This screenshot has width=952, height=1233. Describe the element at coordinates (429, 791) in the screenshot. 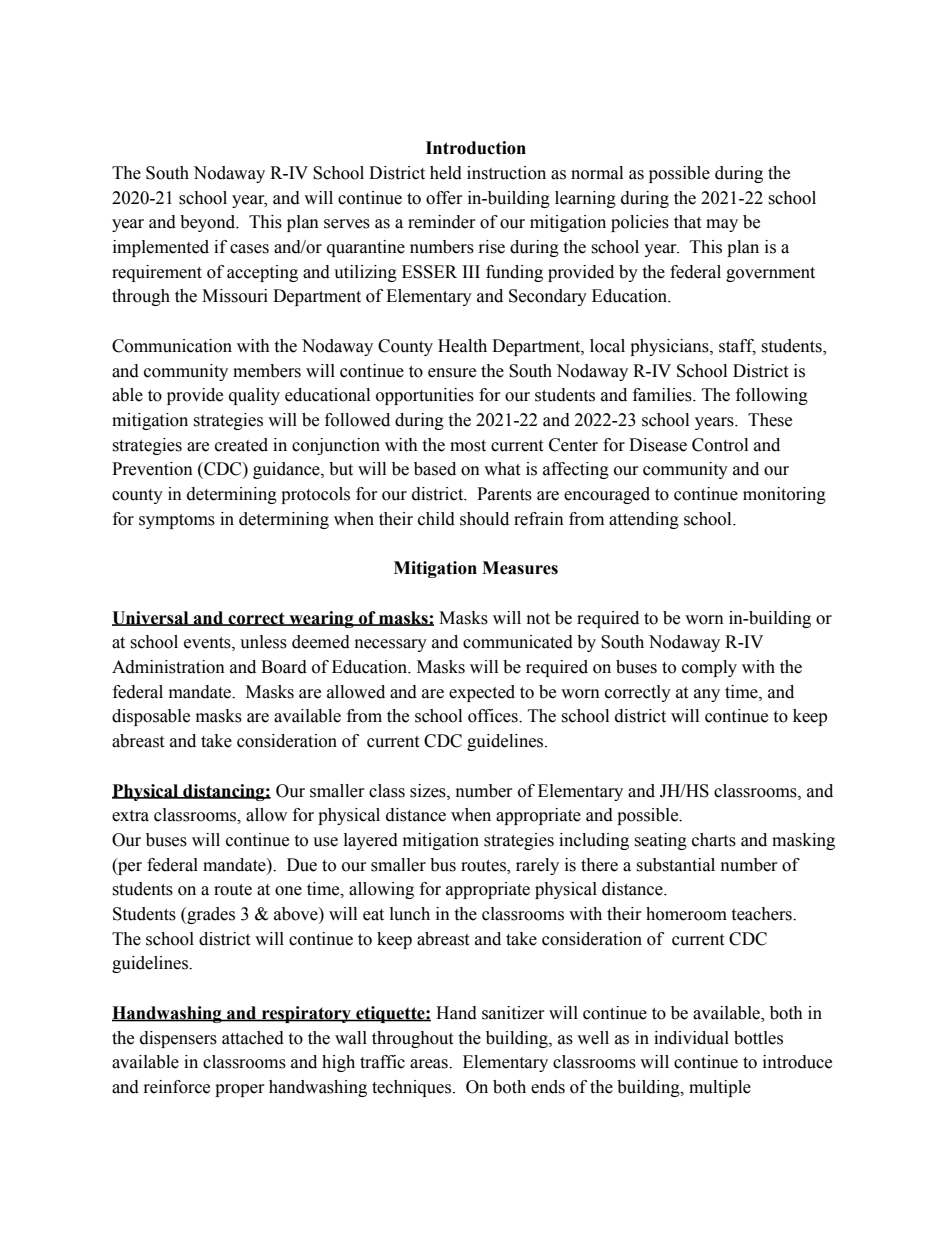

I see `sizes` at that location.
